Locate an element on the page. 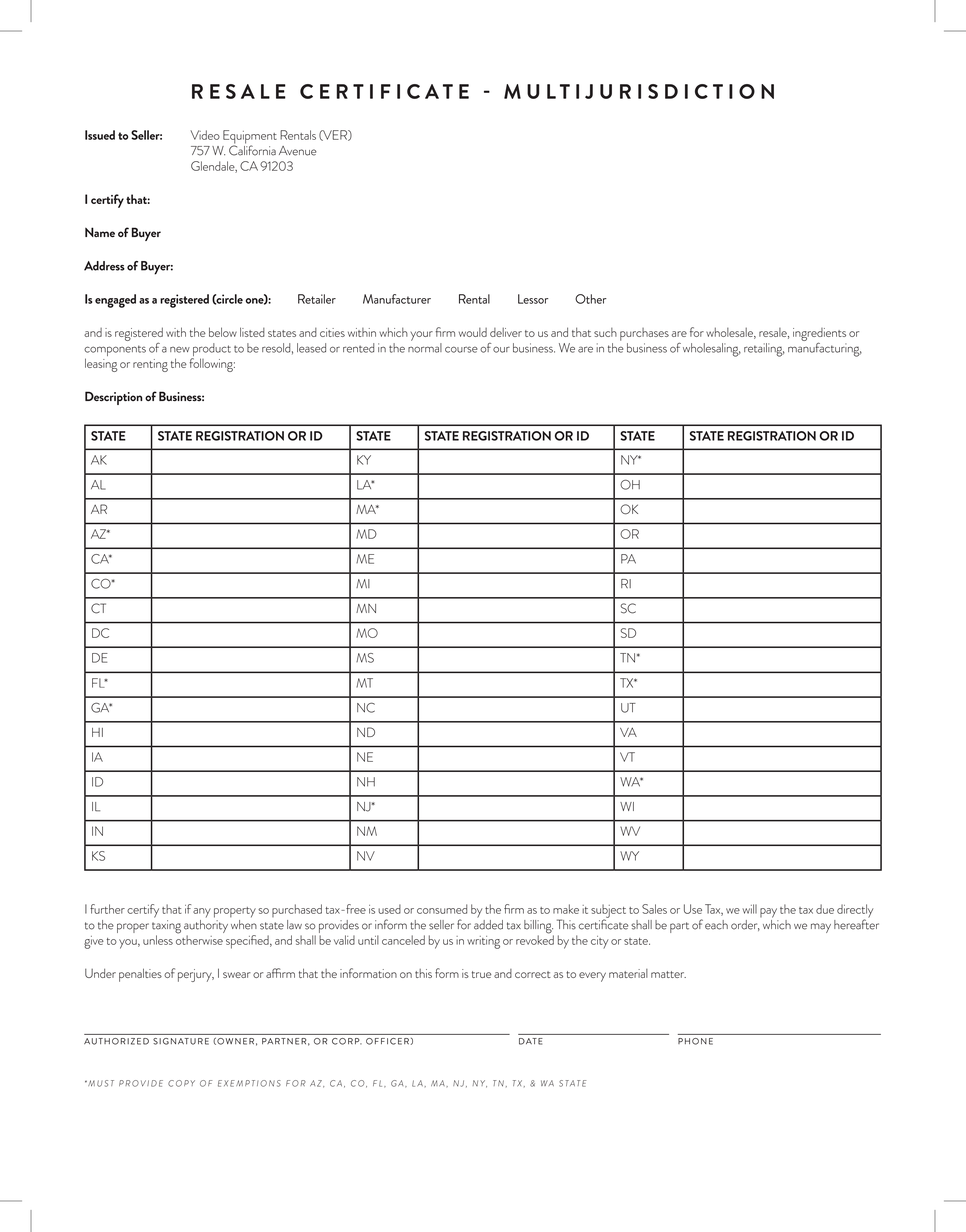 The width and height of the image is (966, 1232). any is located at coordinates (202, 913).
